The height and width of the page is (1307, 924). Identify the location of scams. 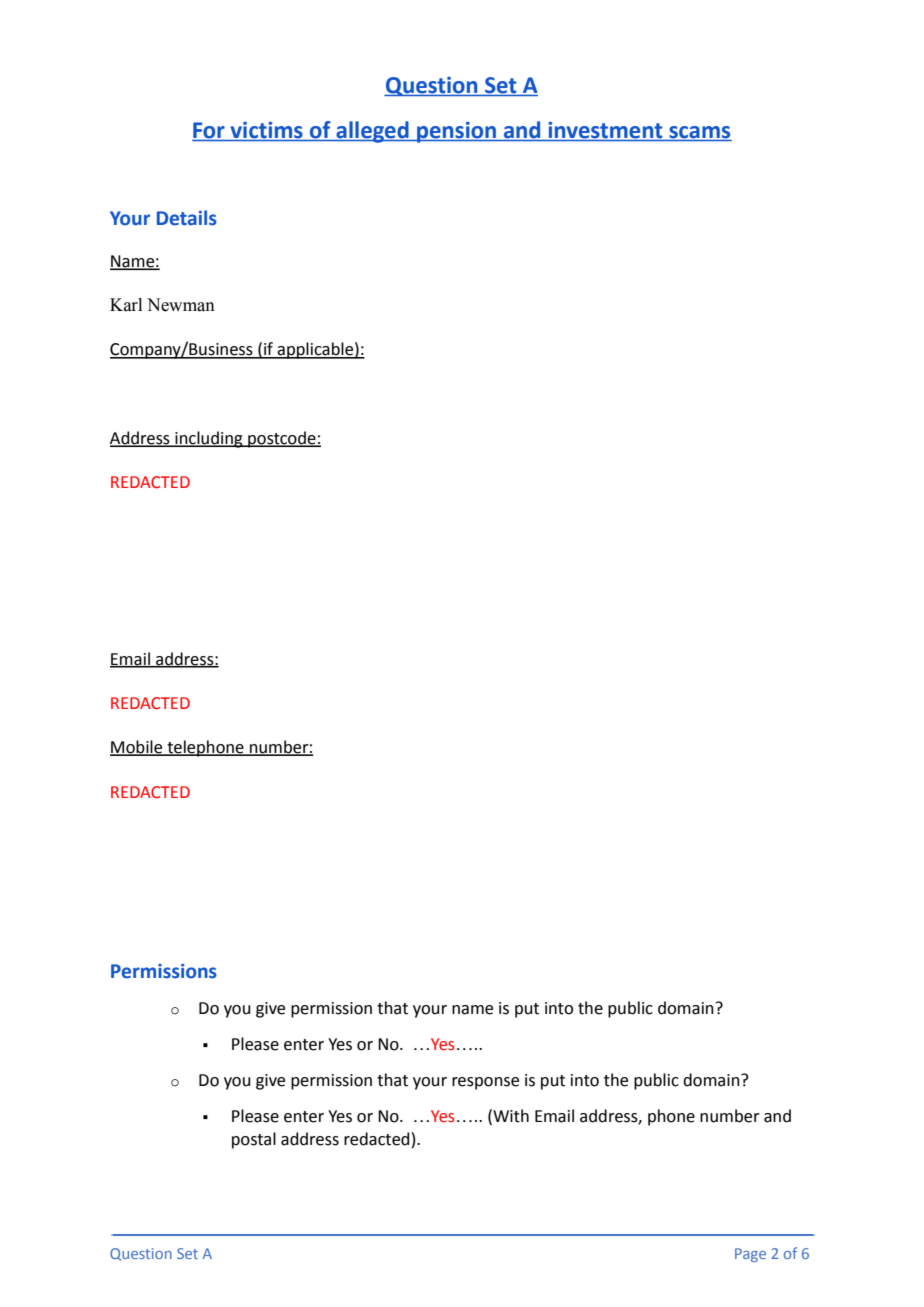
(699, 133).
